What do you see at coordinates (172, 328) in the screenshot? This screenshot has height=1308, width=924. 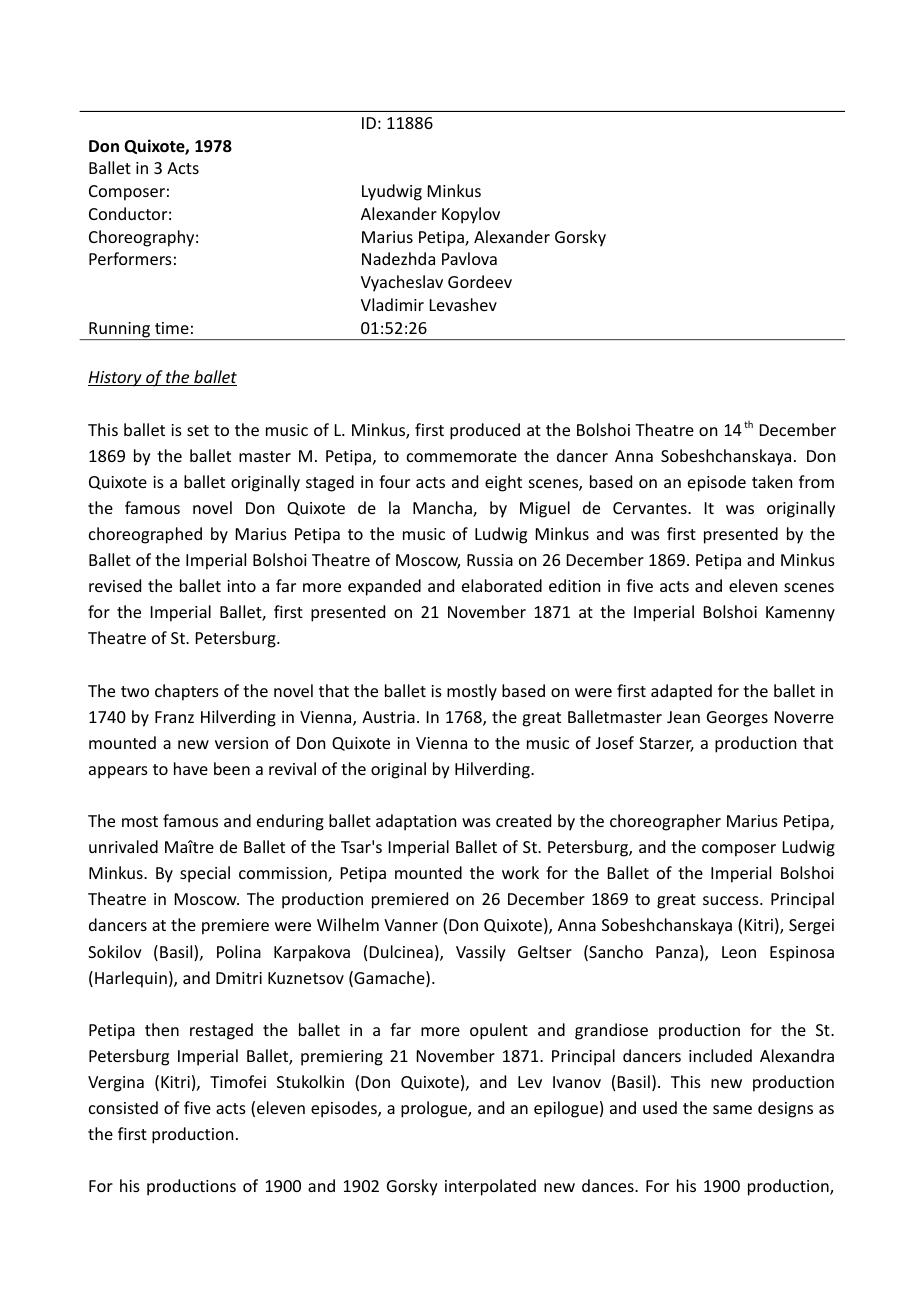 I see `time` at bounding box center [172, 328].
